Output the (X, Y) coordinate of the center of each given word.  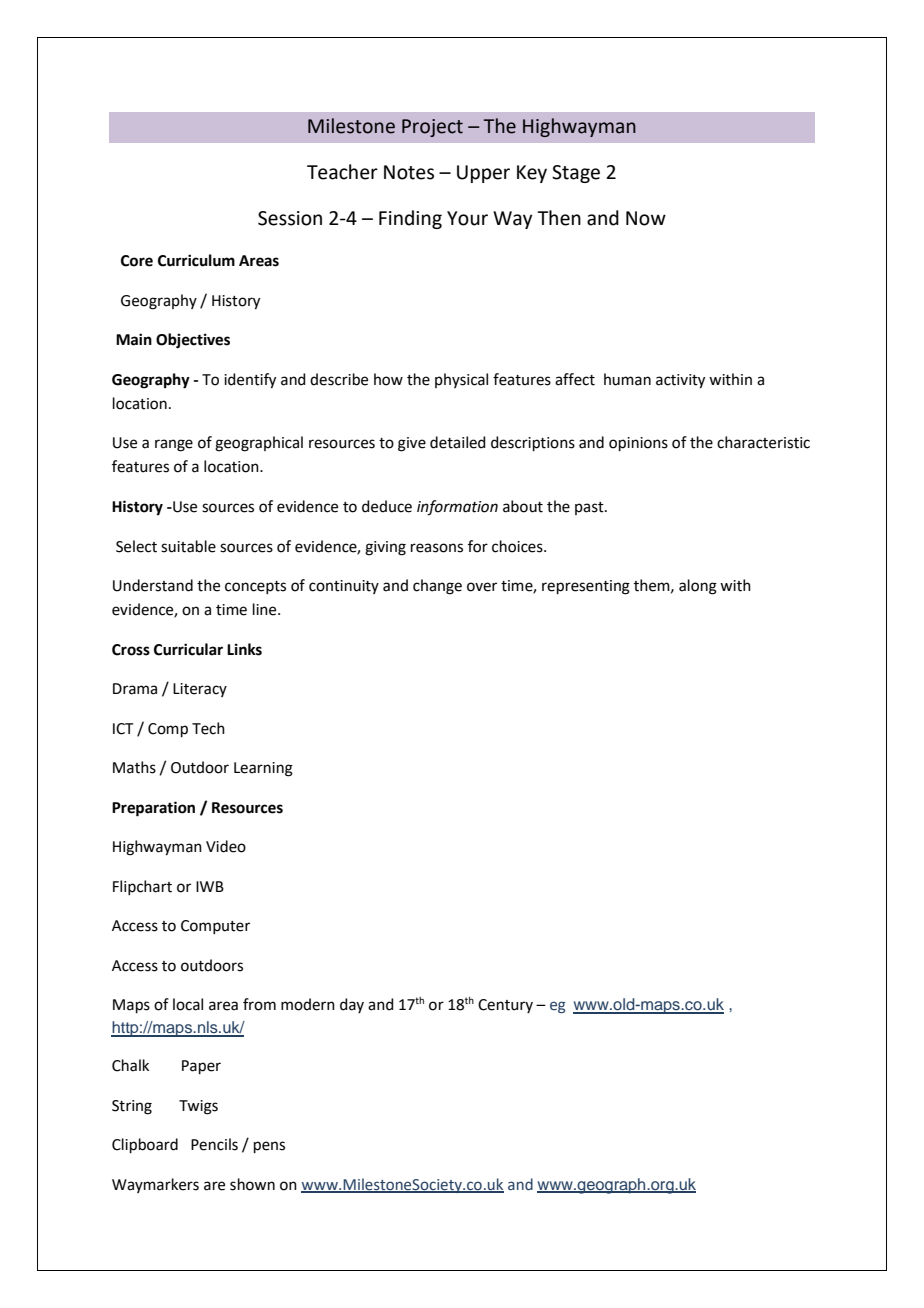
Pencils (214, 1144)
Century (505, 1006)
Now (646, 218)
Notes (409, 172)
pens (269, 1147)
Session (290, 218)
